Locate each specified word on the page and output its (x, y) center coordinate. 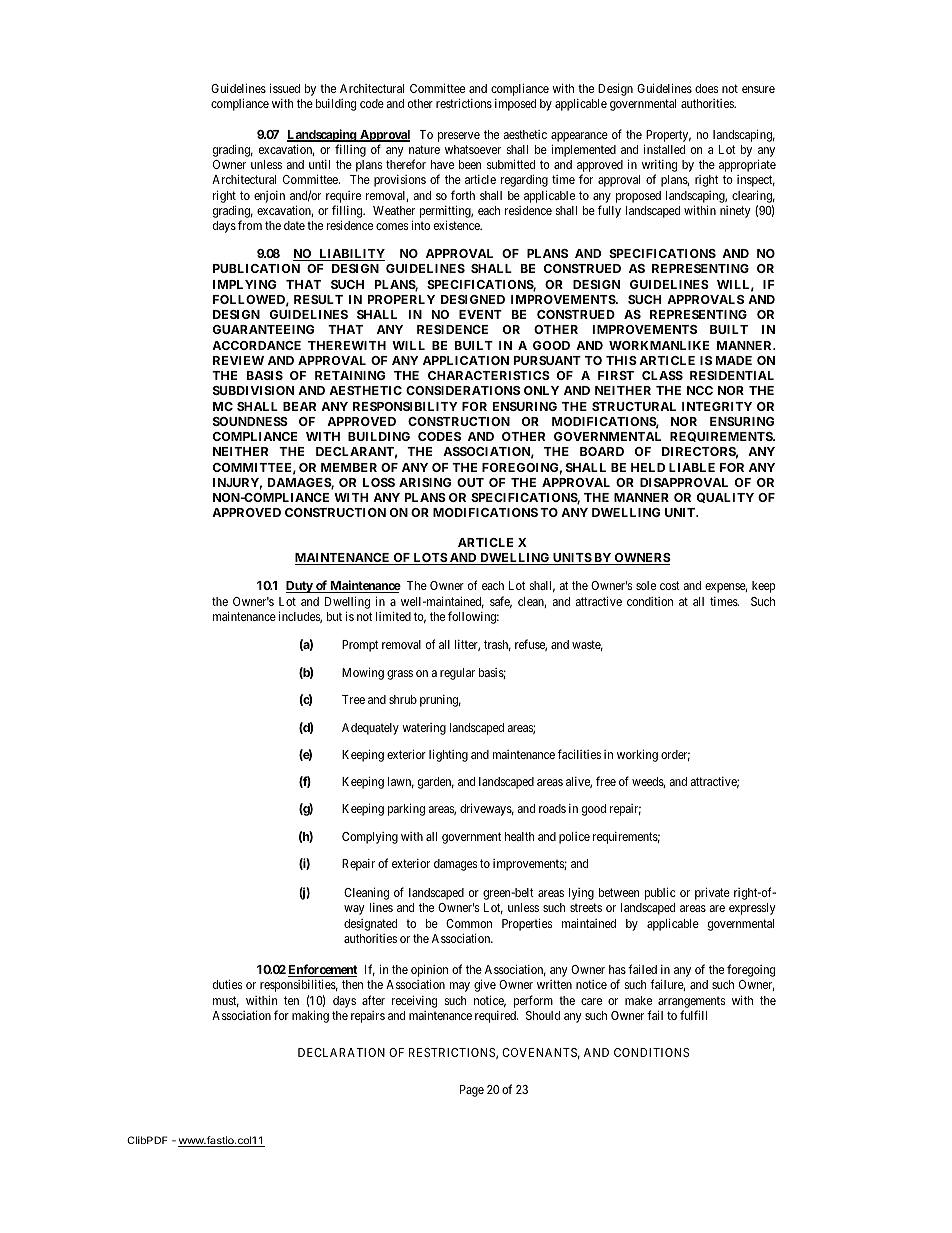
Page (472, 1091)
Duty (300, 587)
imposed (515, 105)
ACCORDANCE (256, 345)
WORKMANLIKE (659, 345)
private (712, 893)
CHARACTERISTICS (489, 375)
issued (284, 88)
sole (646, 585)
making (310, 1016)
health (519, 836)
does (706, 88)
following (473, 617)
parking (406, 809)
